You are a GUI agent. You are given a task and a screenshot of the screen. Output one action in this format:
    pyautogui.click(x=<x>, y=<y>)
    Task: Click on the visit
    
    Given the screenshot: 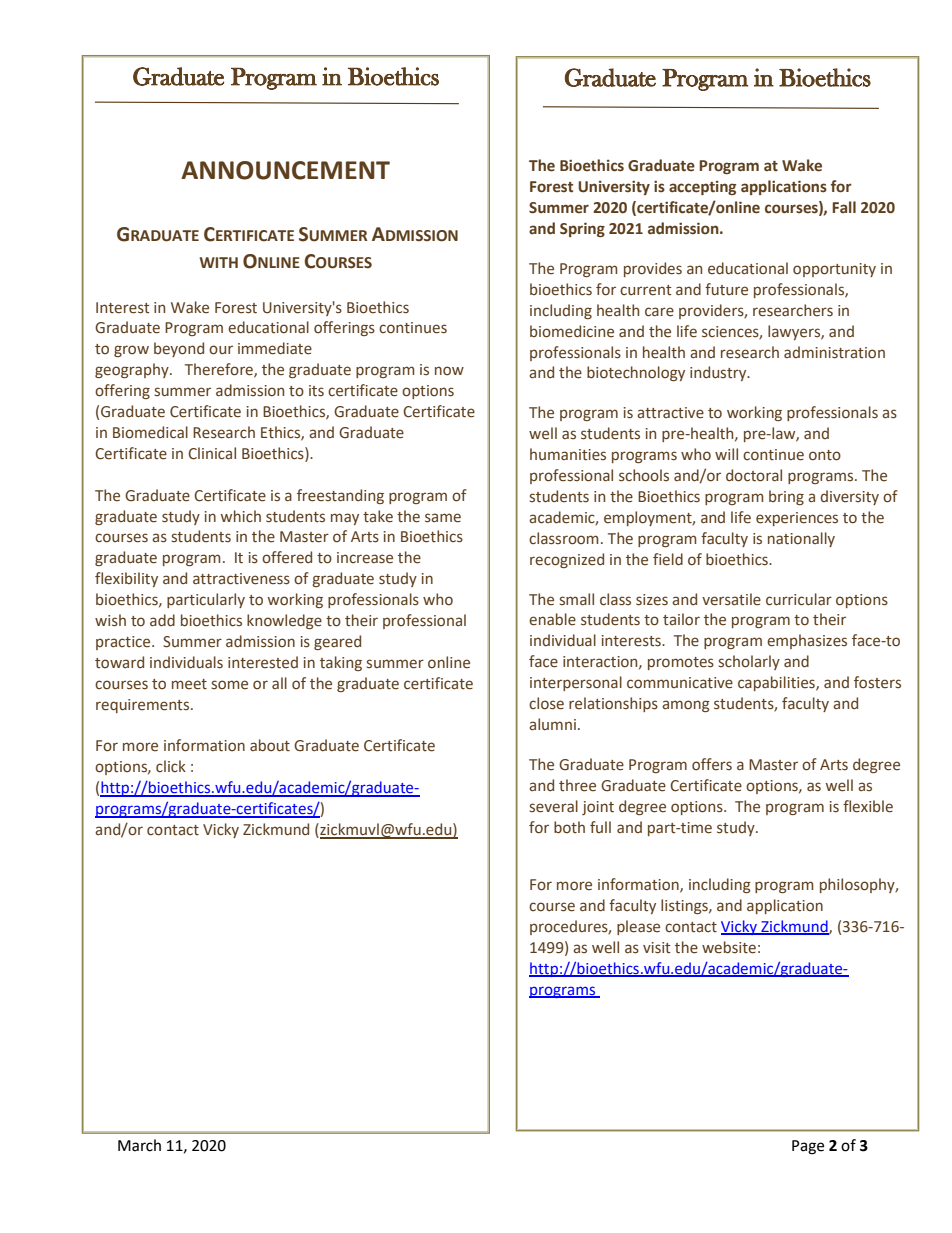 What is the action you would take?
    pyautogui.click(x=657, y=948)
